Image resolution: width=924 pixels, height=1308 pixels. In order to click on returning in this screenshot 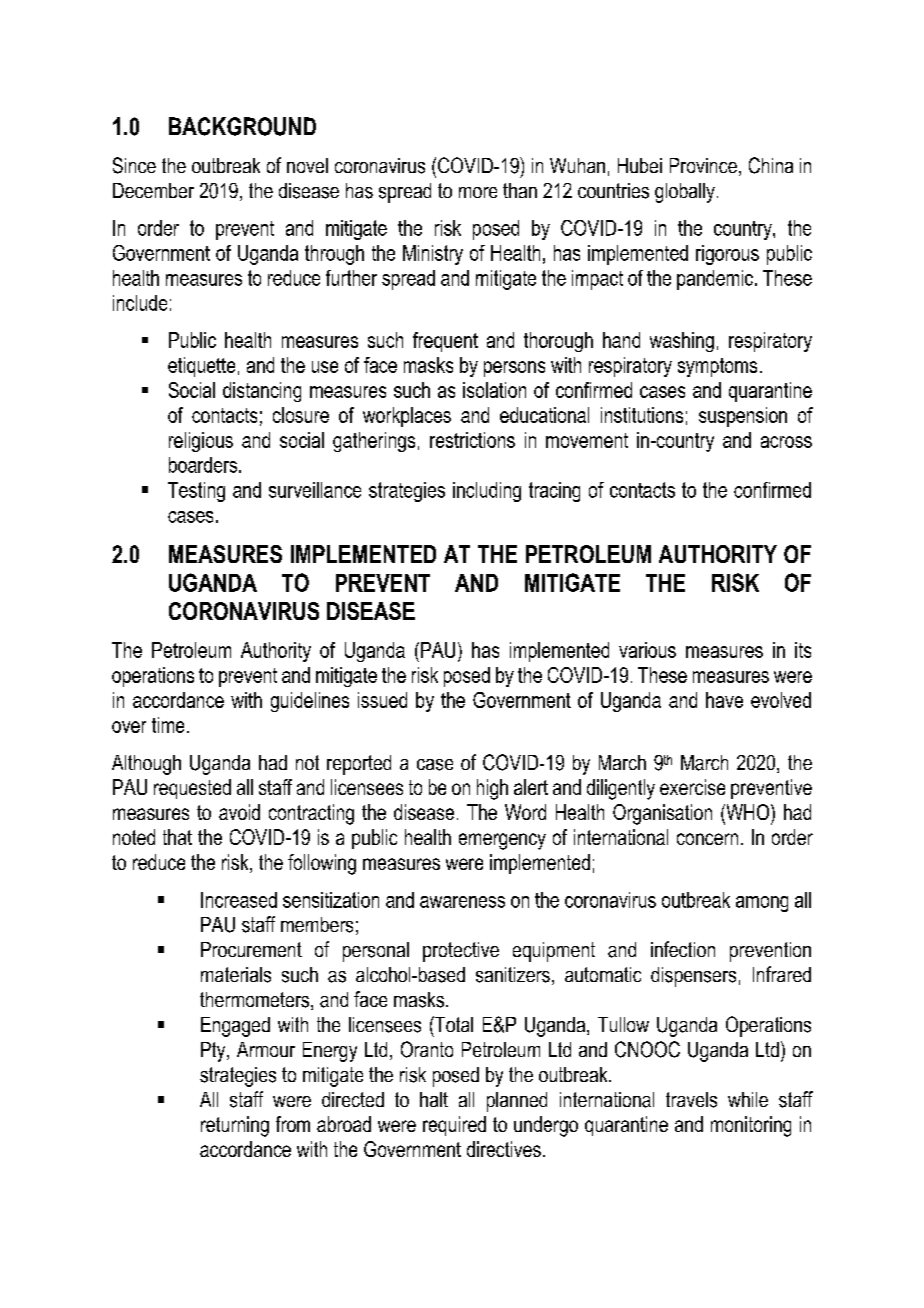, I will do `click(235, 1126)`.
